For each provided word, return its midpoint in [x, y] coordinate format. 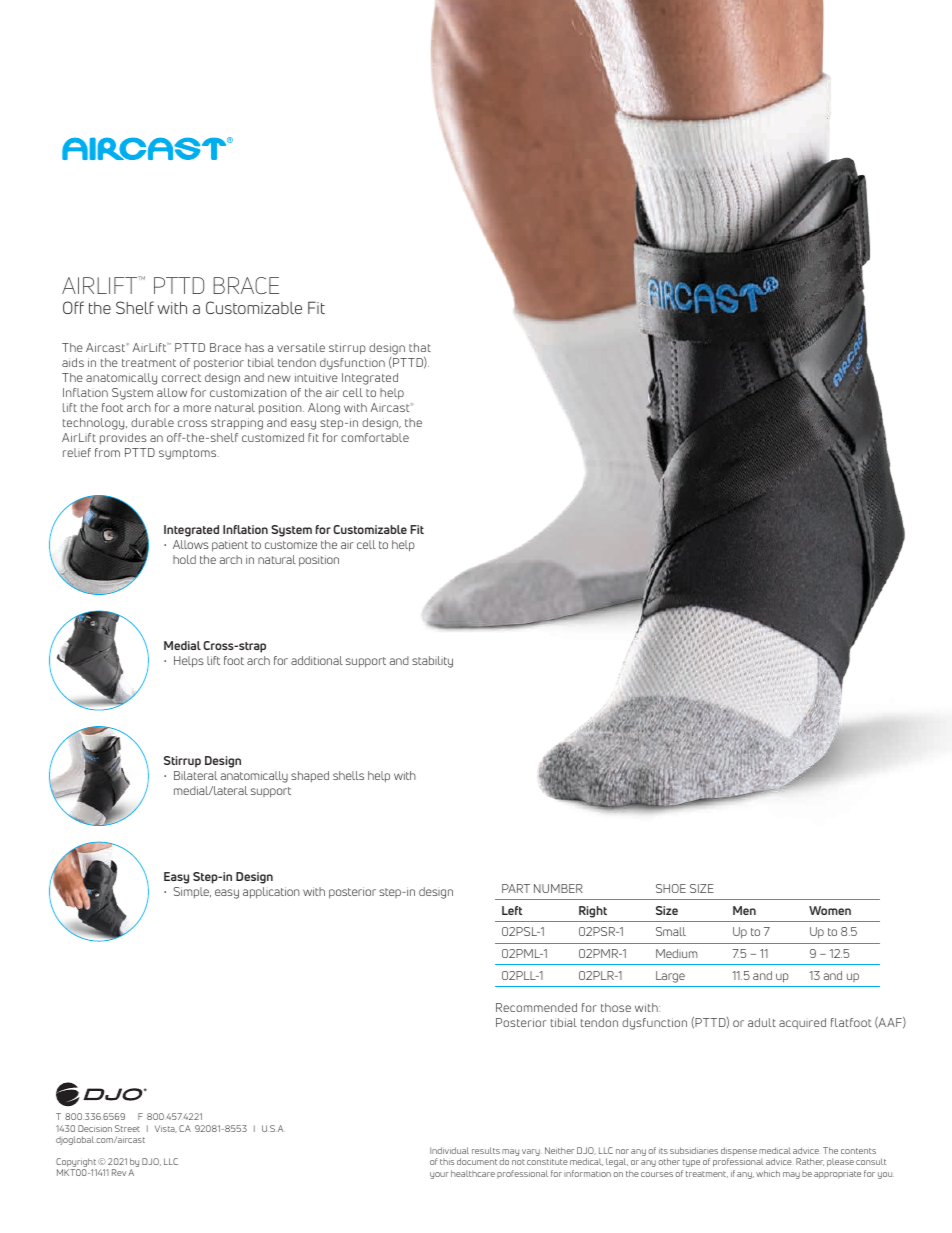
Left [512, 910]
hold [184, 559]
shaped [310, 776]
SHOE [671, 888]
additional [317, 660]
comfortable [375, 437]
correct [181, 378]
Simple [192, 892]
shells [348, 775]
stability [432, 662]
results [486, 1150]
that [420, 347]
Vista [165, 1129]
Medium [676, 953]
